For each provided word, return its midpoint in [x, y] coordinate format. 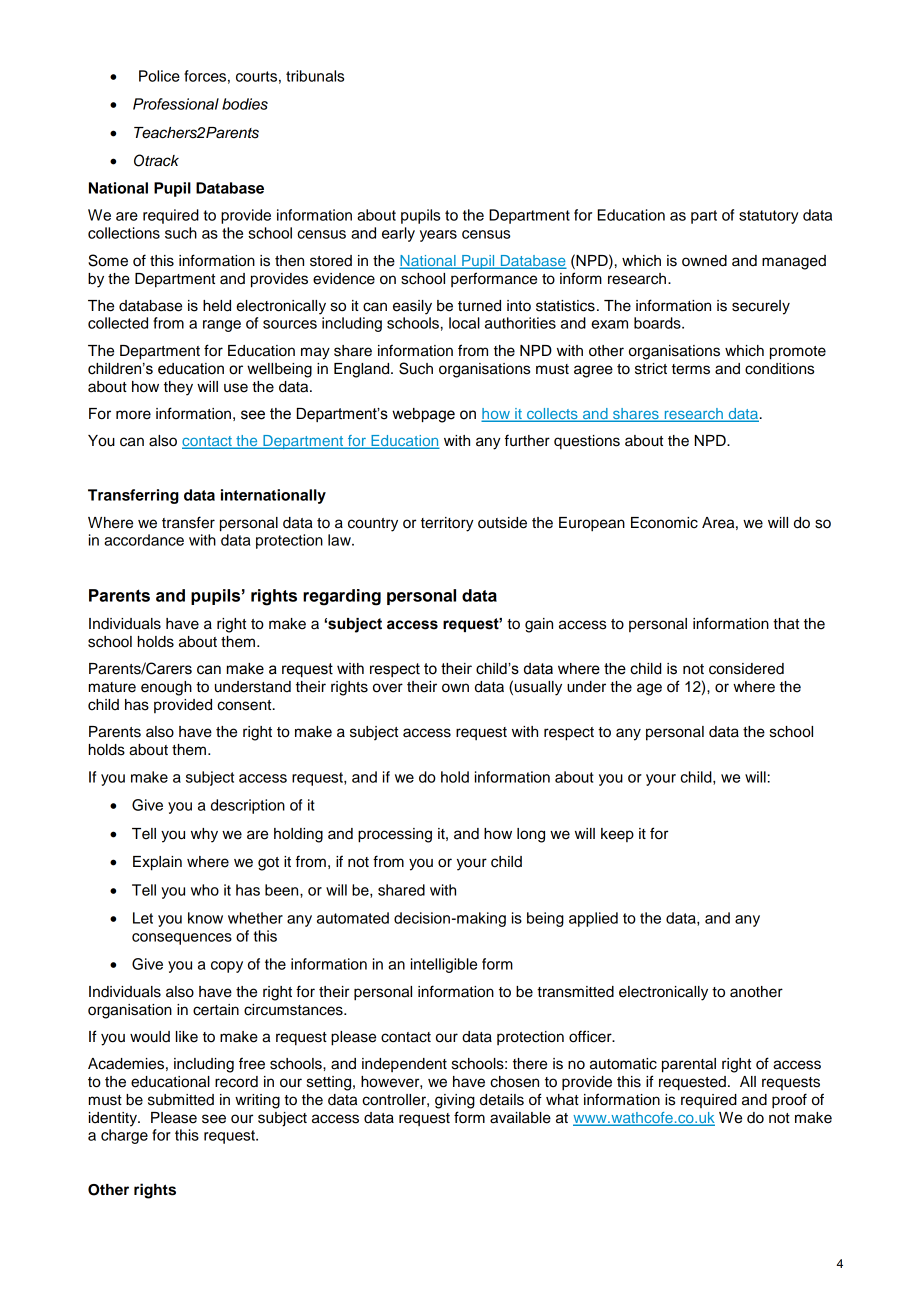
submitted [181, 1100]
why [204, 835]
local [464, 323]
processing [395, 835]
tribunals [315, 76]
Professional [176, 104]
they [178, 388]
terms [691, 369]
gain [539, 625]
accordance [144, 540]
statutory [768, 217]
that [786, 624]
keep [617, 835]
